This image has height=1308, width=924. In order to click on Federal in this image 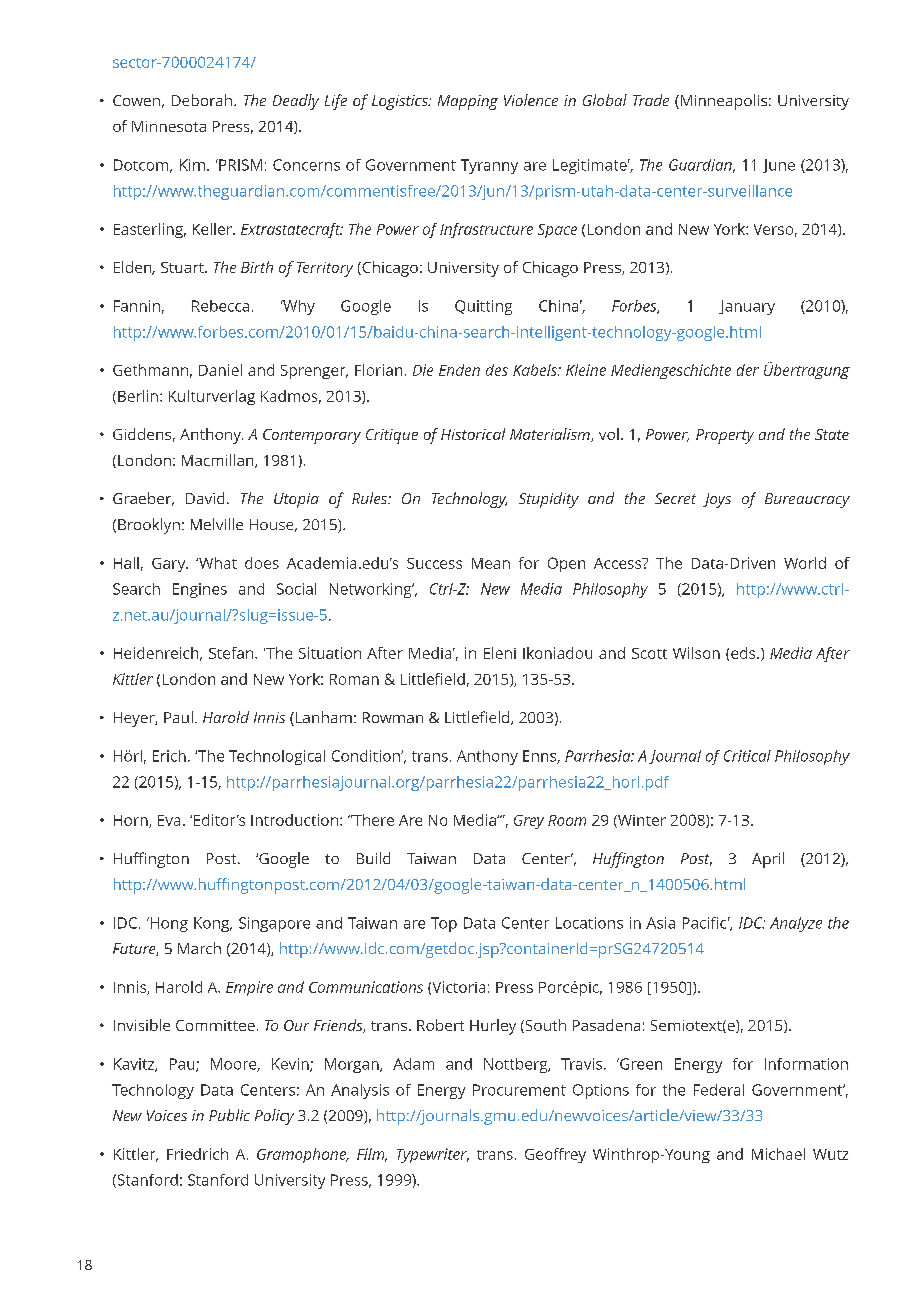, I will do `click(719, 1090)`.
